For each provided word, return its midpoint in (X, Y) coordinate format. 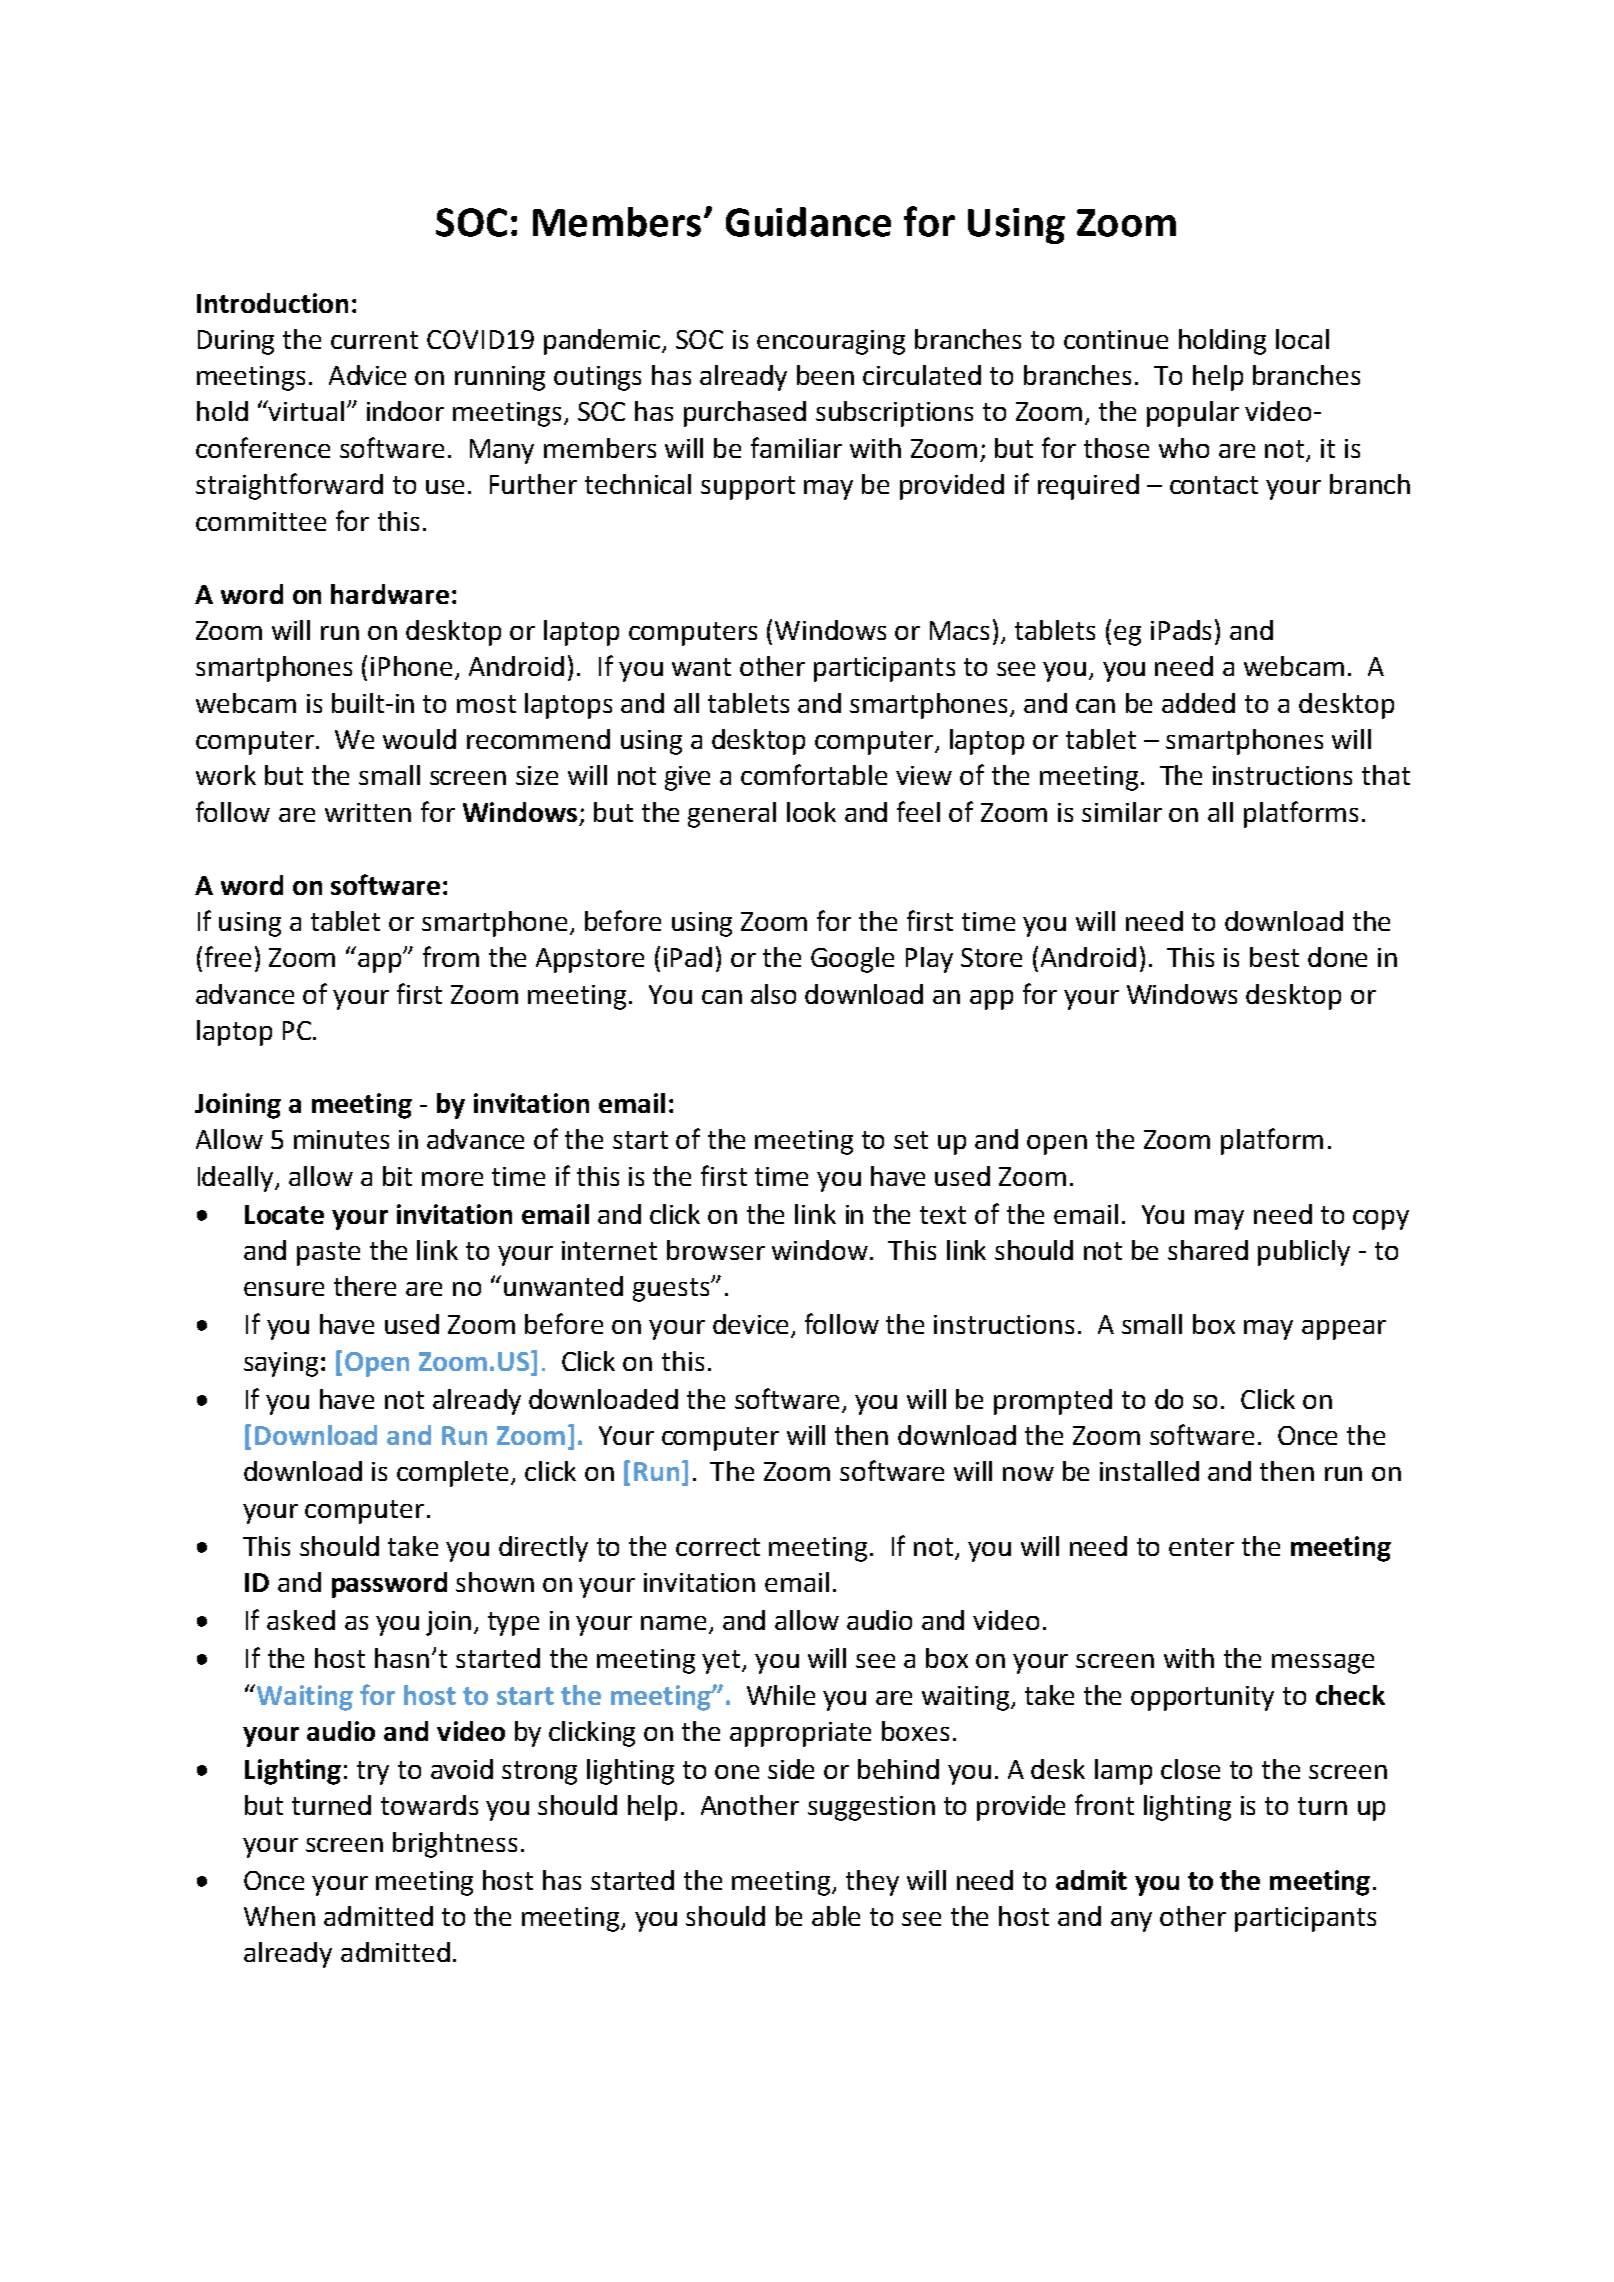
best (1274, 957)
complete (454, 1474)
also (773, 994)
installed (1149, 1471)
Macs (959, 630)
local (1302, 339)
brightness (455, 1845)
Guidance (808, 222)
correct (718, 1547)
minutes (341, 1139)
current (374, 340)
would (419, 739)
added (1198, 703)
